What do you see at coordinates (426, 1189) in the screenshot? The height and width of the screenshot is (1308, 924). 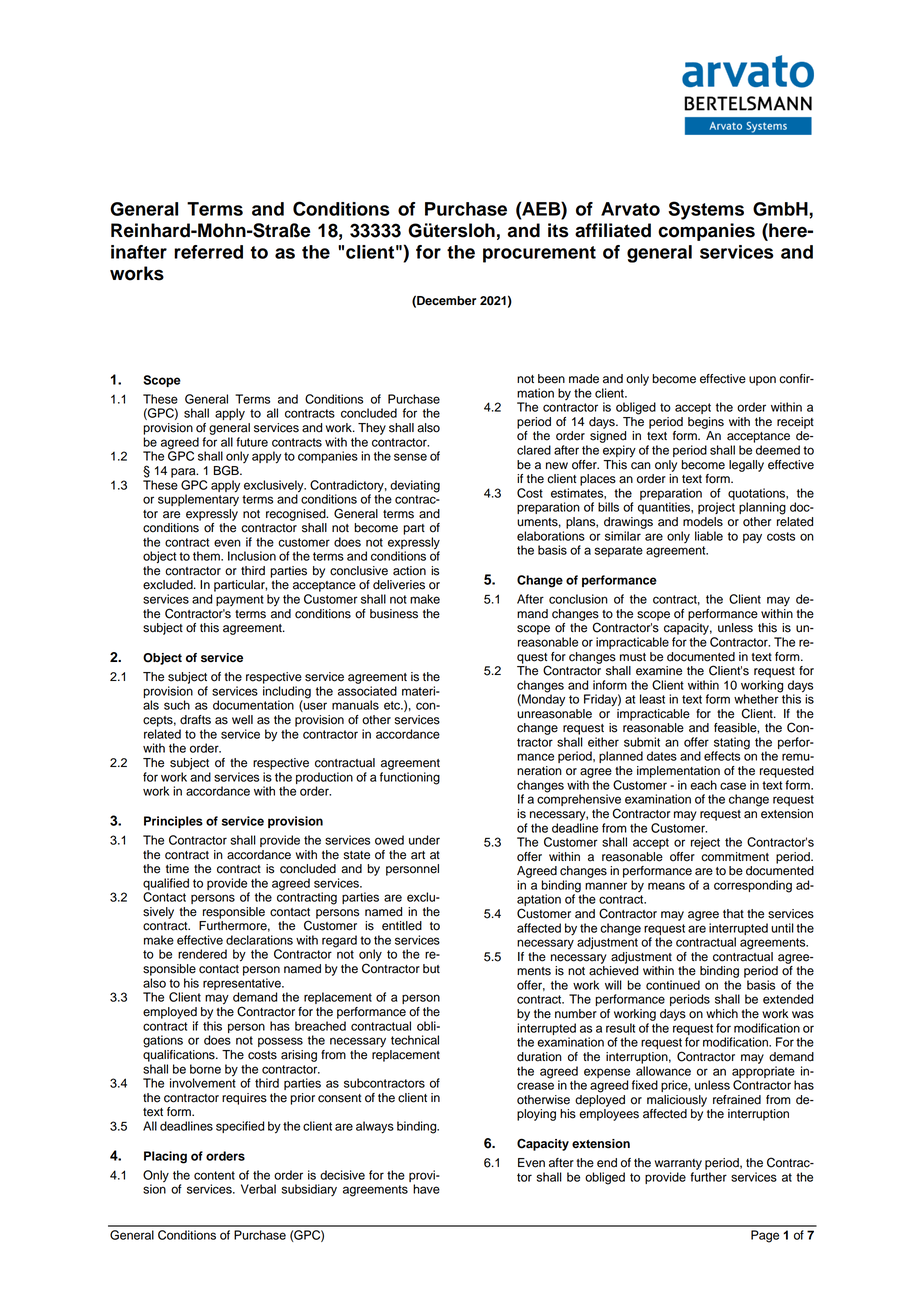 I see `have` at bounding box center [426, 1189].
